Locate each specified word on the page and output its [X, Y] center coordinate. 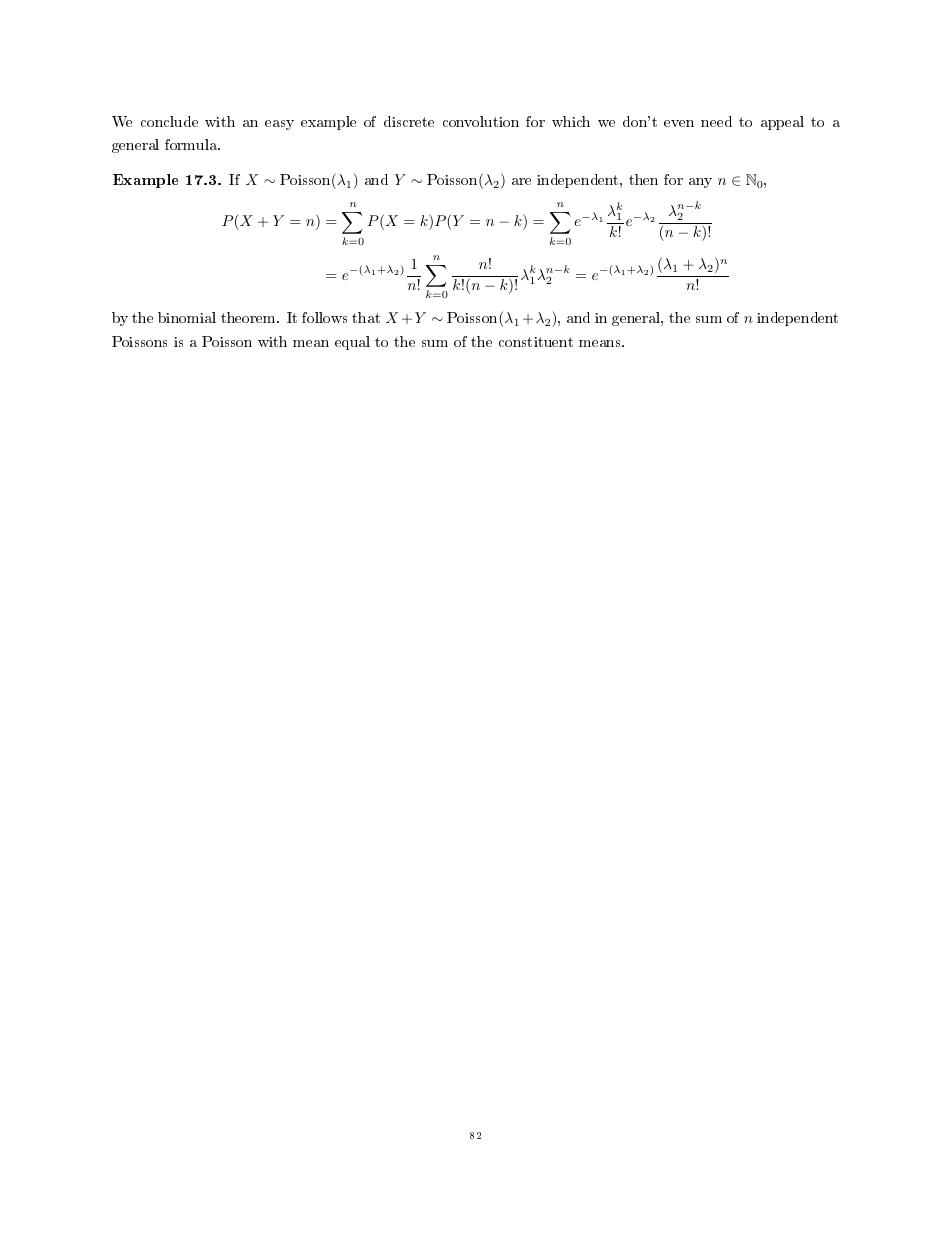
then [643, 179]
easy [279, 125]
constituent [536, 342]
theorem [249, 317]
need [716, 121]
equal [352, 343]
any [700, 183]
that [366, 317]
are [521, 181]
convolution [481, 121]
